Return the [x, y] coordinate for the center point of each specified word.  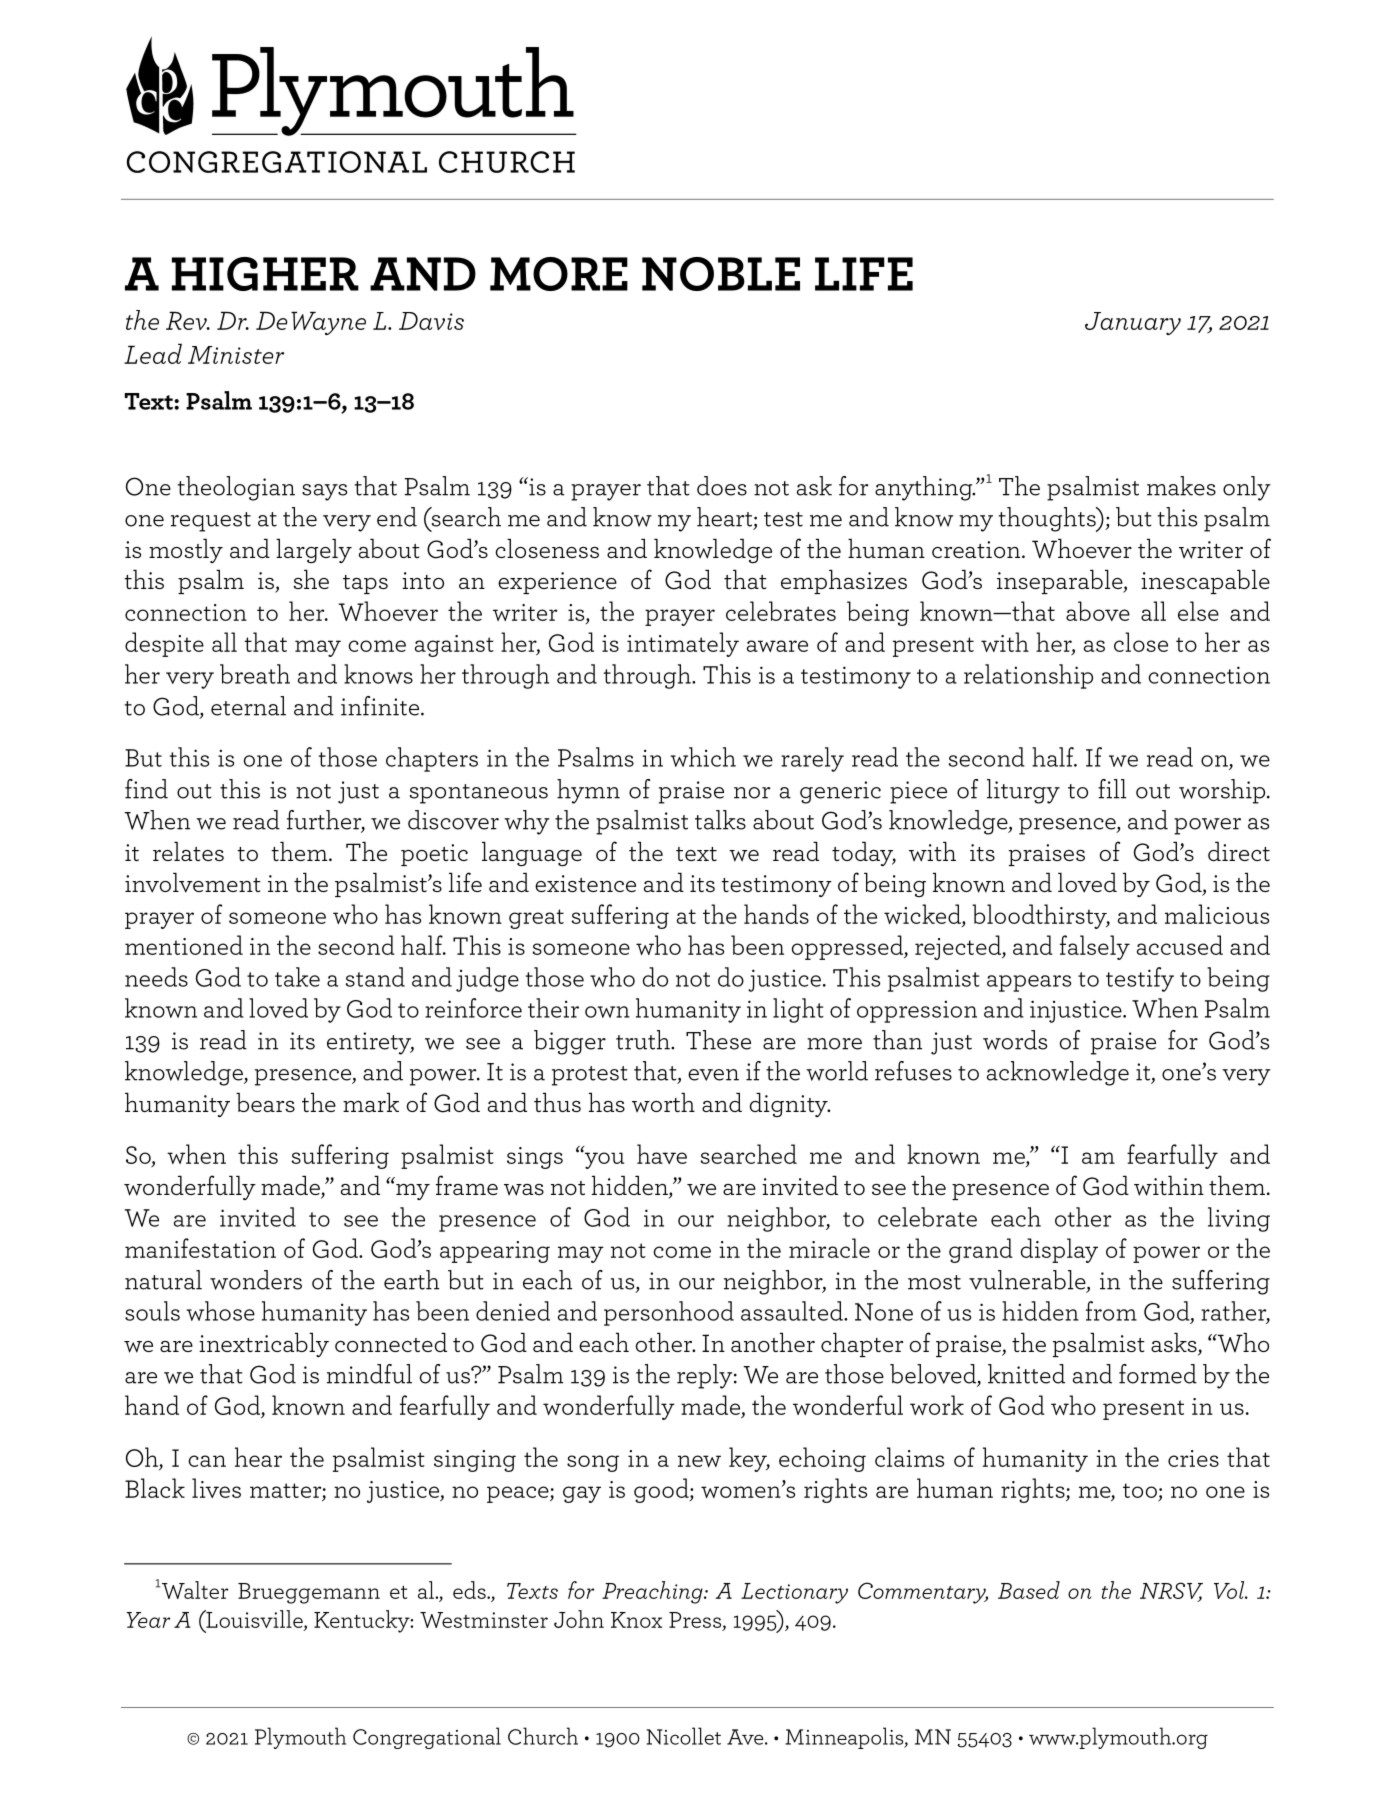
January [1133, 323]
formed [1158, 1374]
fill [1112, 789]
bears [265, 1102]
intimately [683, 644]
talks [720, 820]
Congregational [427, 1738]
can [207, 1461]
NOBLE [721, 274]
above [1098, 611]
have [662, 1154]
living [1239, 1219]
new [699, 1461]
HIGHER [265, 274]
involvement [193, 883]
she [311, 579]
